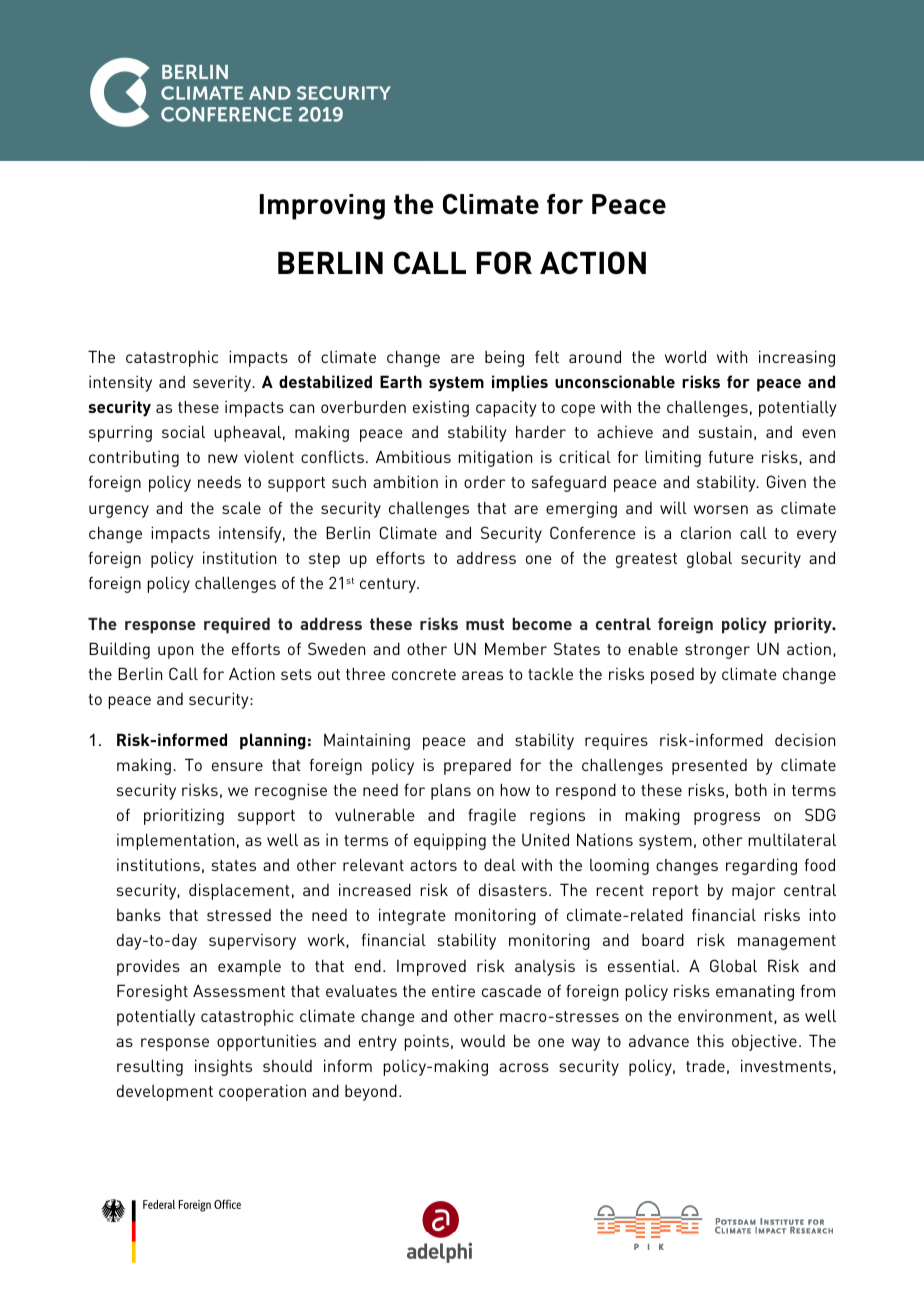 Image resolution: width=924 pixels, height=1308 pixels. What do you see at coordinates (223, 1067) in the screenshot?
I see `insights` at bounding box center [223, 1067].
